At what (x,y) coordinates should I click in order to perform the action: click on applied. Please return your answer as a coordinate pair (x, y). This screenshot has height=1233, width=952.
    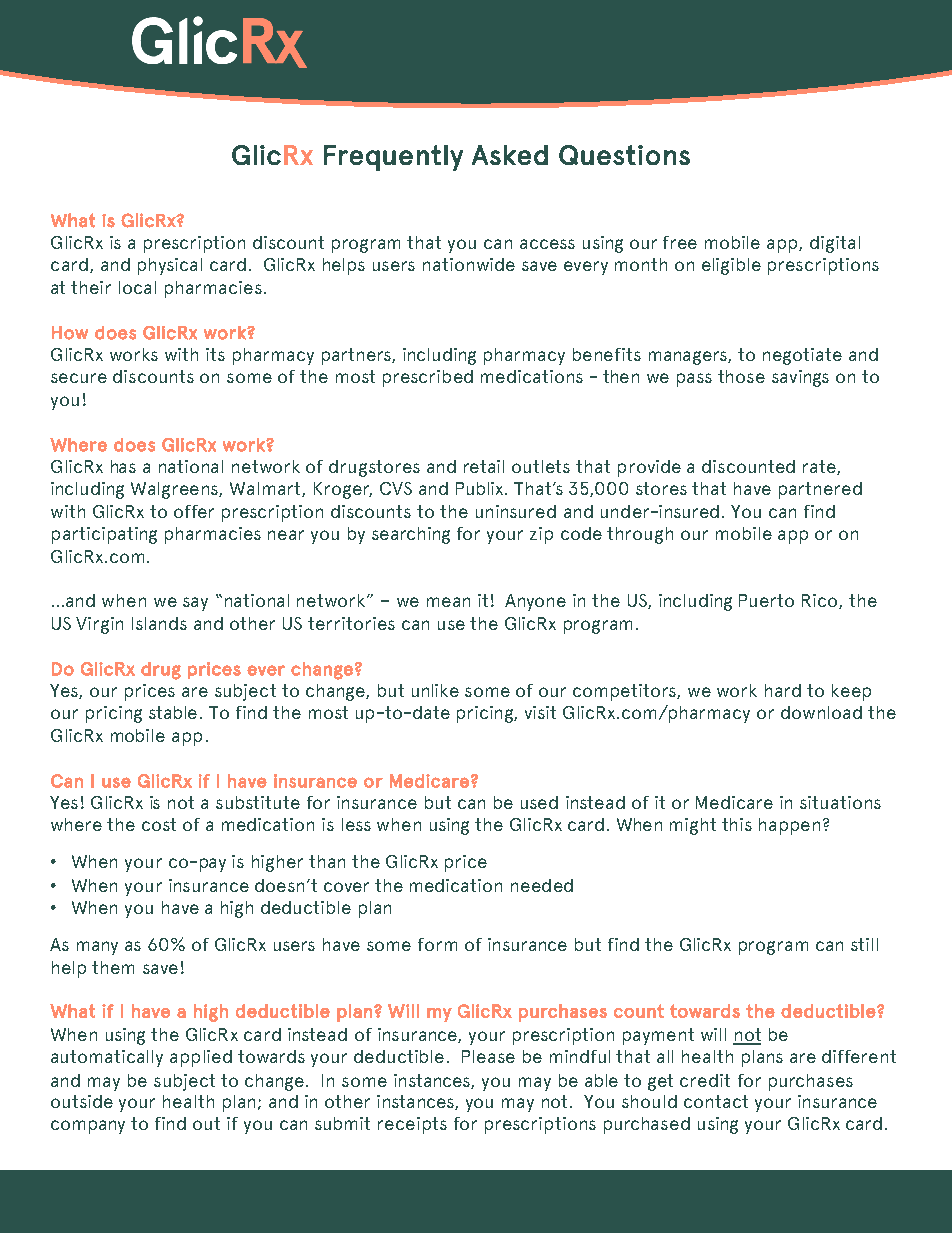
    Looking at the image, I should click on (201, 1058).
